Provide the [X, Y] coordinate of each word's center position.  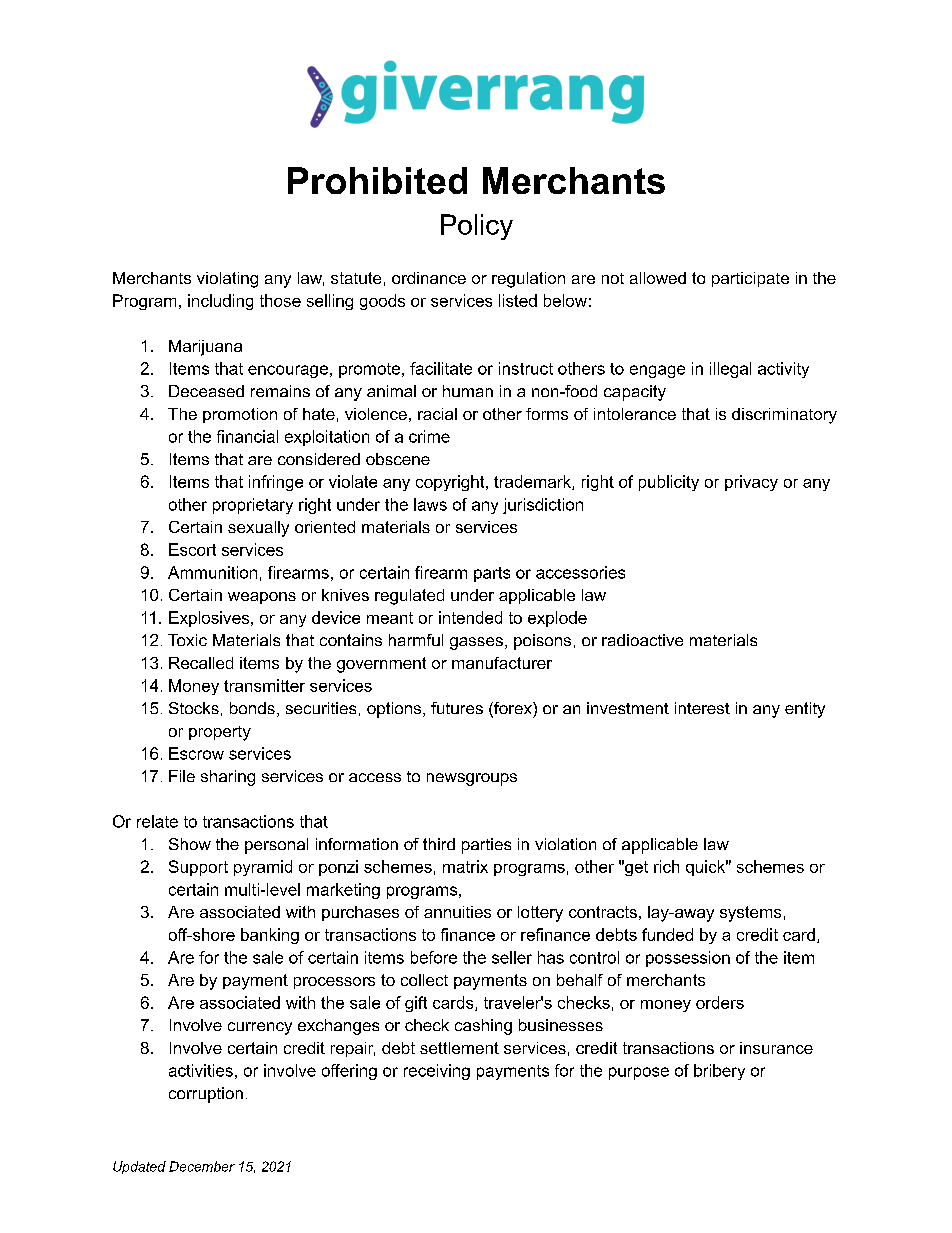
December [202, 1166]
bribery [719, 1072]
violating [227, 280]
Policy [477, 227]
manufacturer [502, 663]
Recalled [201, 663]
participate [750, 279]
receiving [437, 1072]
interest [702, 708]
